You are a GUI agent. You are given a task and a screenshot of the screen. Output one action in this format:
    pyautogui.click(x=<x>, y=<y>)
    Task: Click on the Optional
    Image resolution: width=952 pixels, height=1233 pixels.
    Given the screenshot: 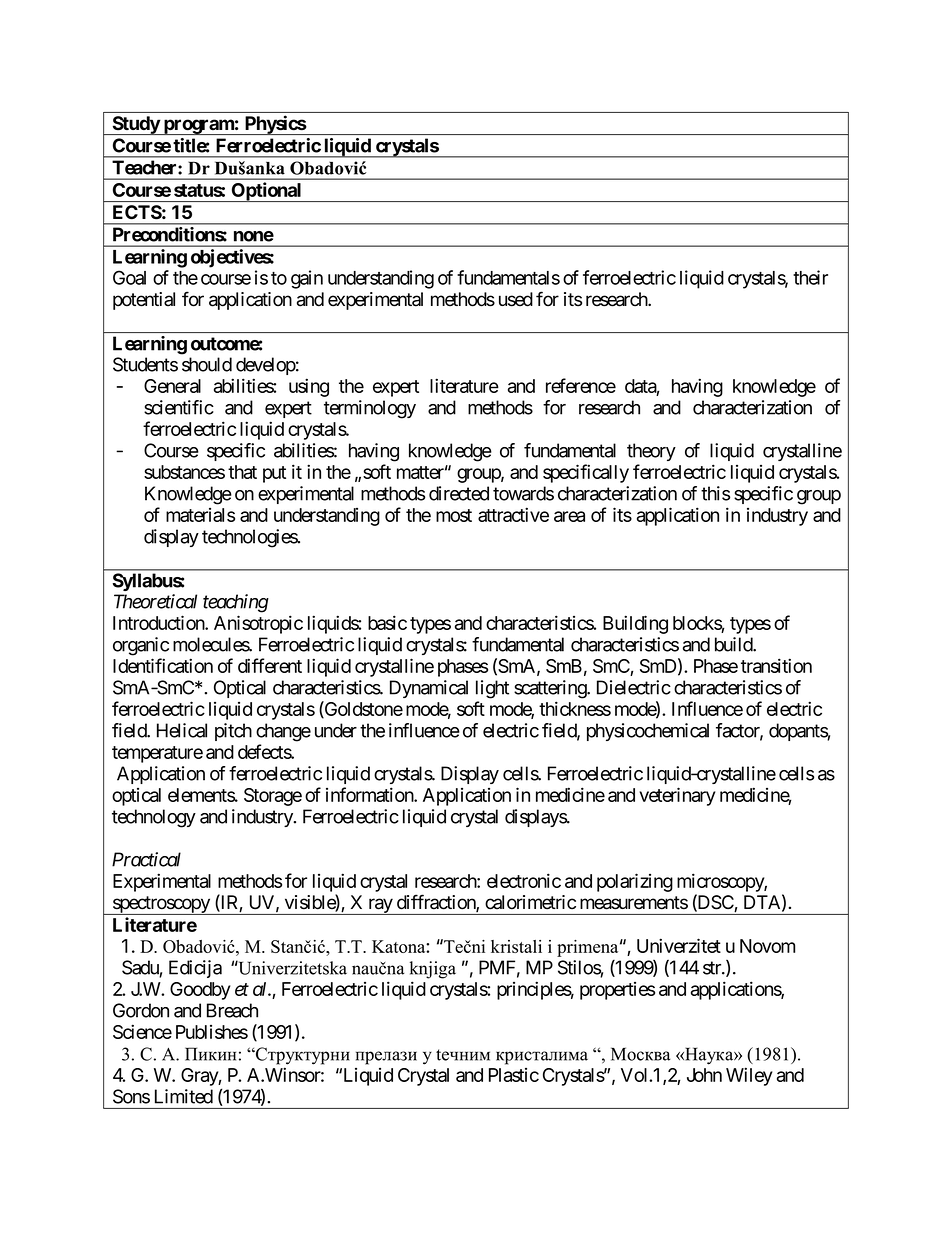 What is the action you would take?
    pyautogui.click(x=266, y=192)
